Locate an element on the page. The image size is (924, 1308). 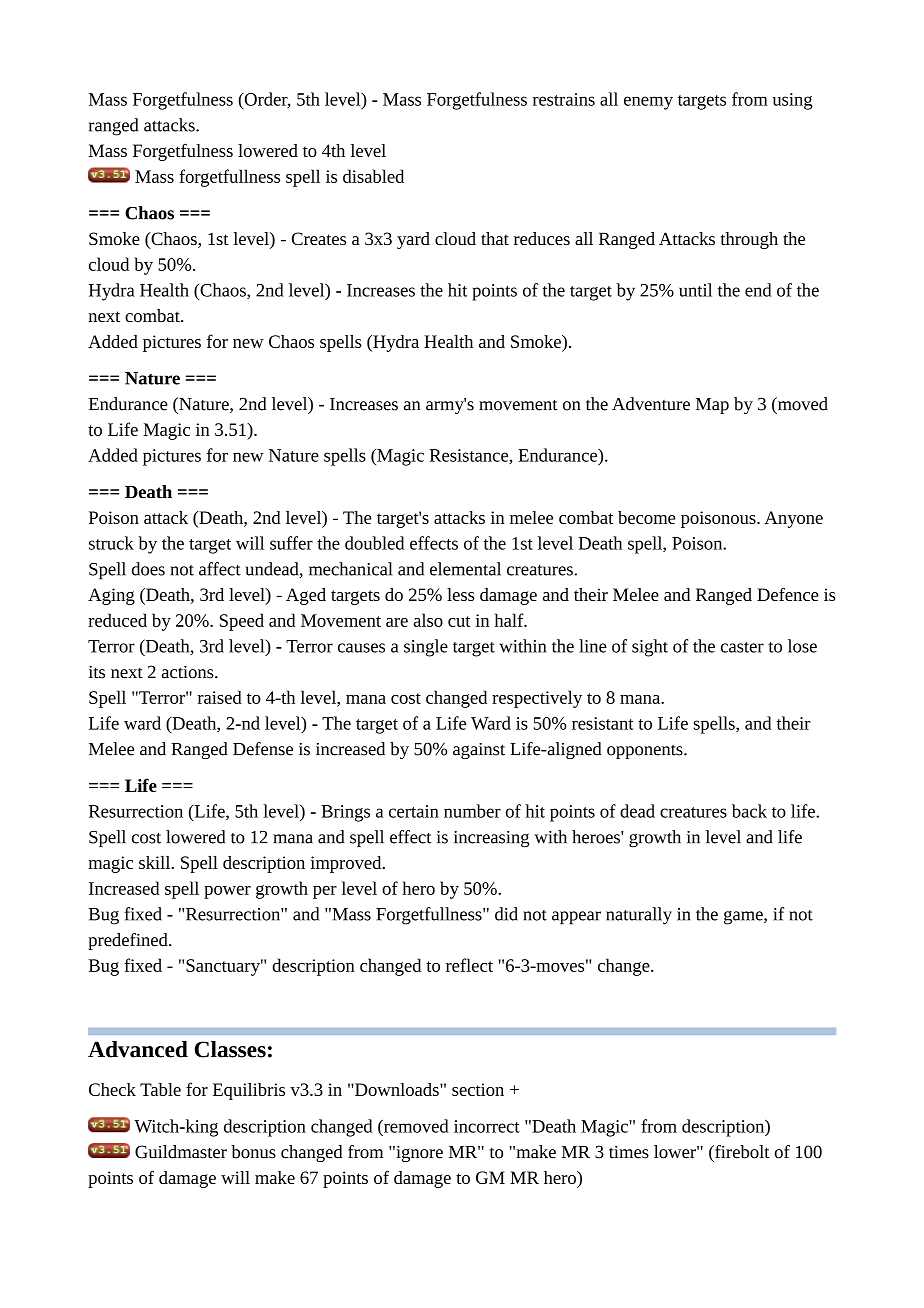
doubled is located at coordinates (374, 543).
